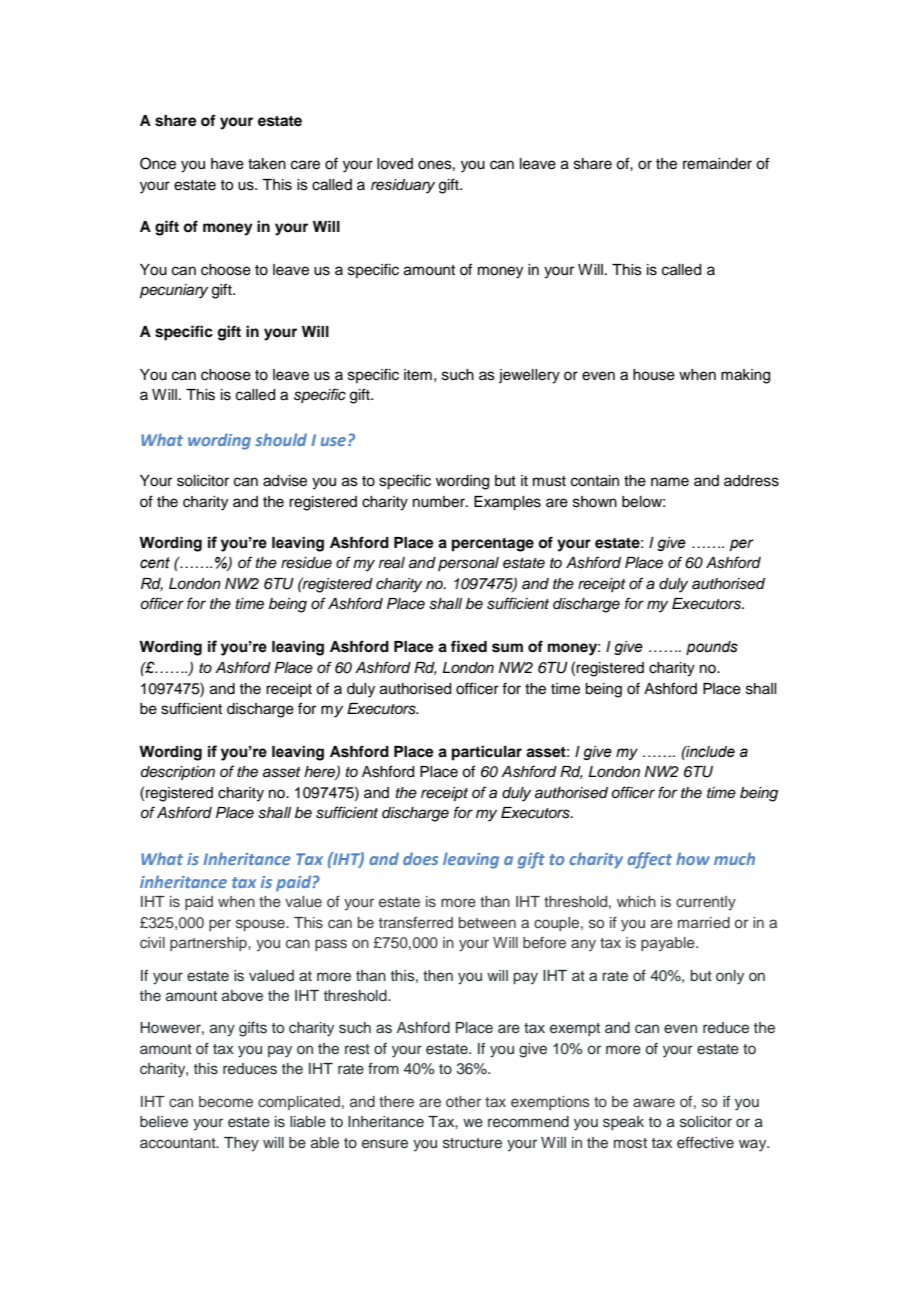 Image resolution: width=924 pixels, height=1309 pixels. I want to click on name, so click(670, 482).
